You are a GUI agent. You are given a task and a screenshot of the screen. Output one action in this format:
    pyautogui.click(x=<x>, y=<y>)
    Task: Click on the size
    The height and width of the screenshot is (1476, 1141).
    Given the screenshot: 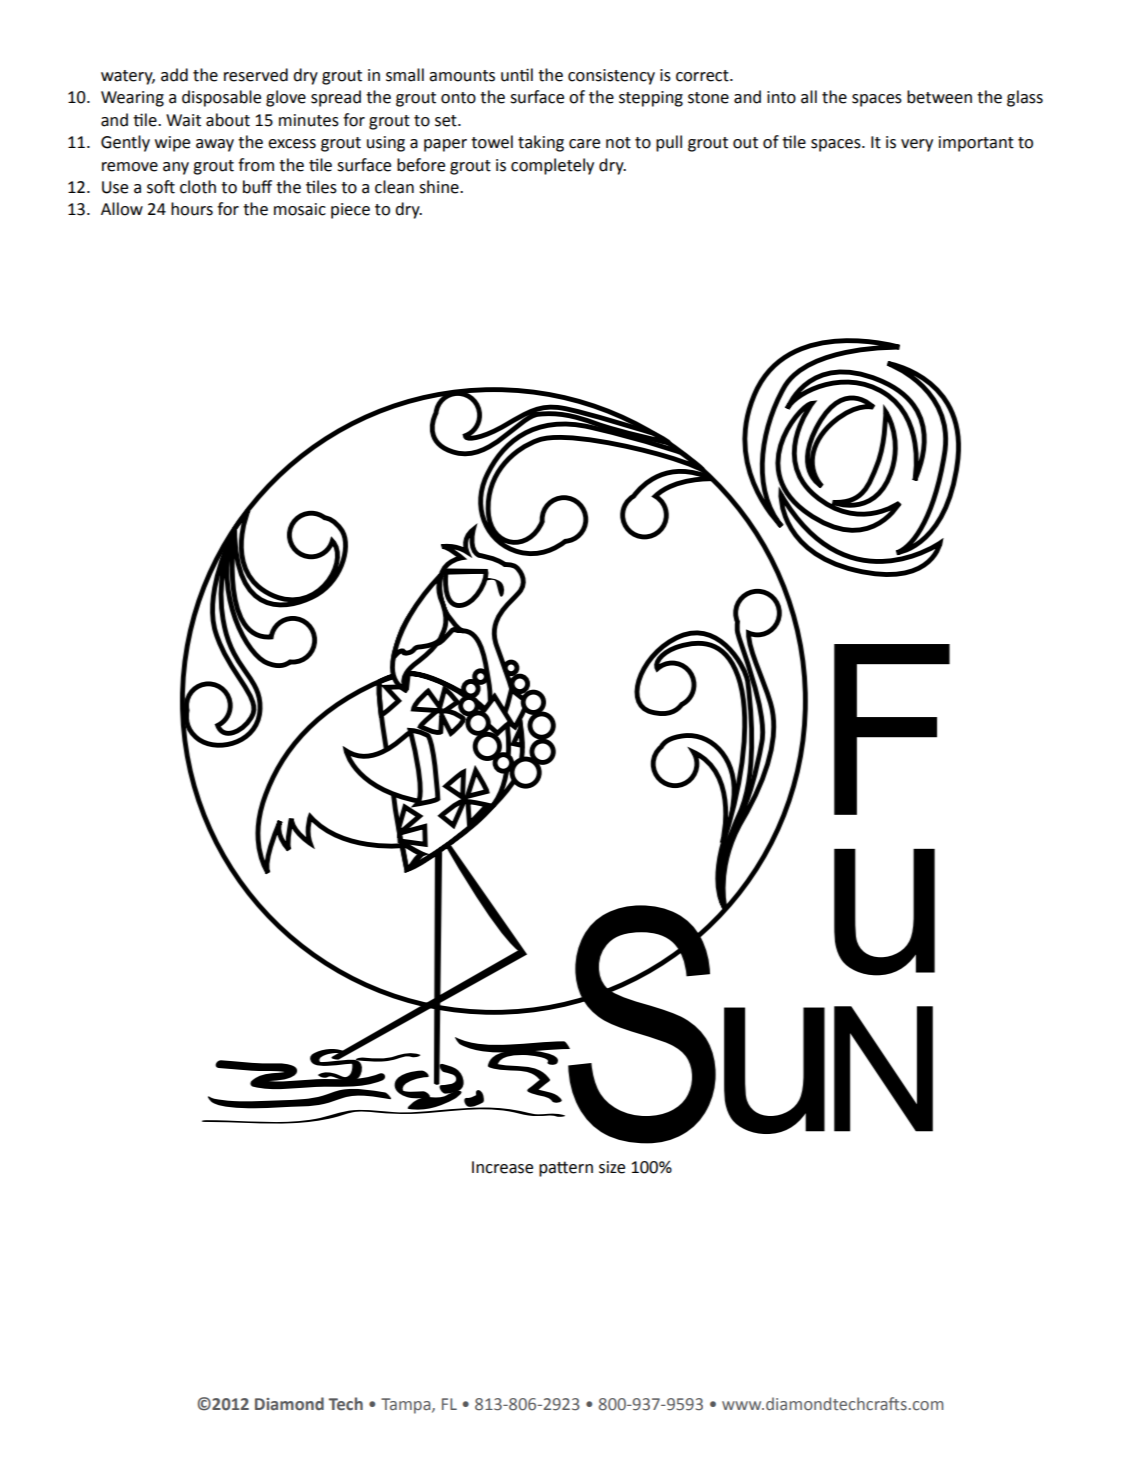 What is the action you would take?
    pyautogui.click(x=612, y=1167)
